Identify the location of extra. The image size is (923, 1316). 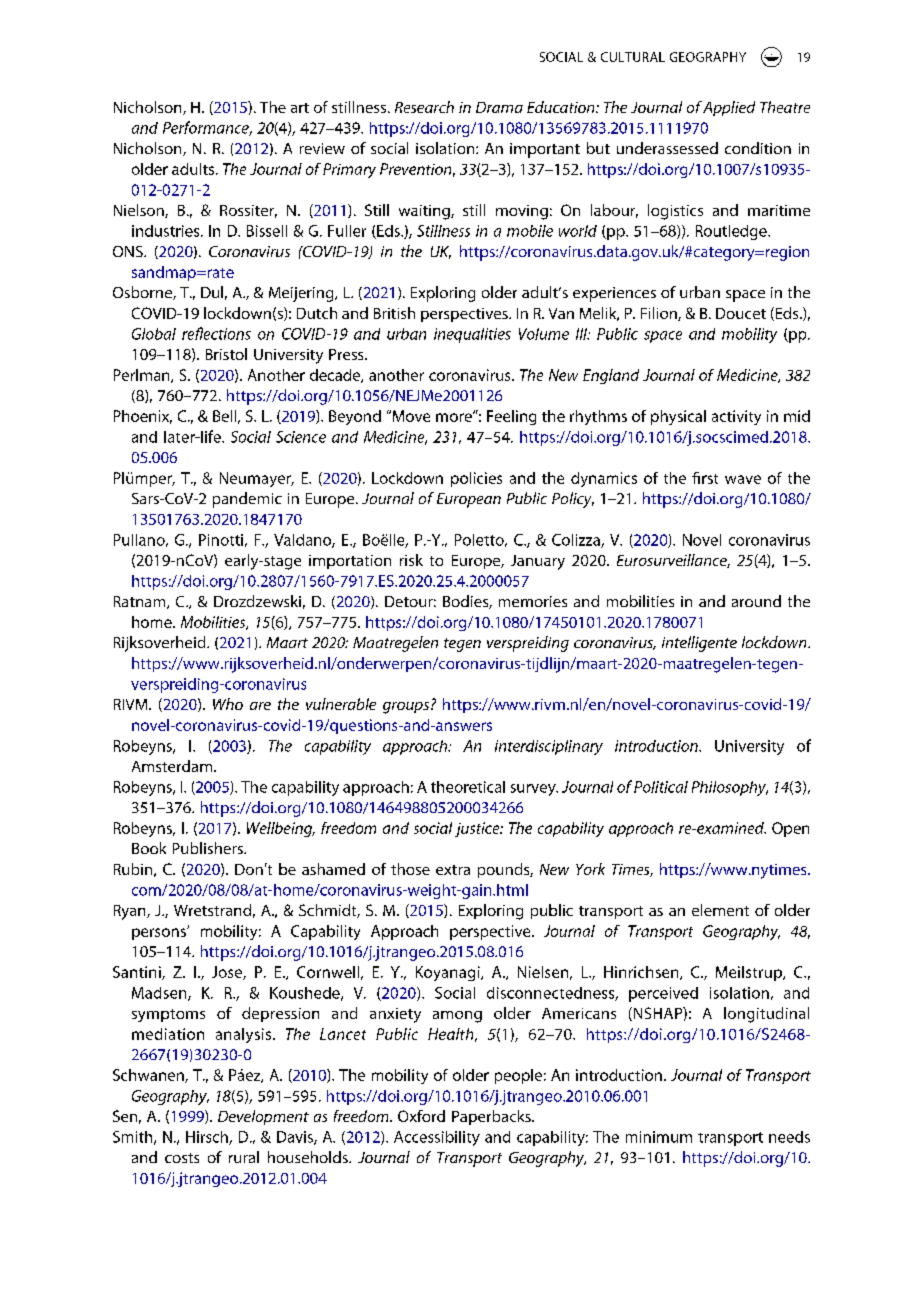
(453, 870).
